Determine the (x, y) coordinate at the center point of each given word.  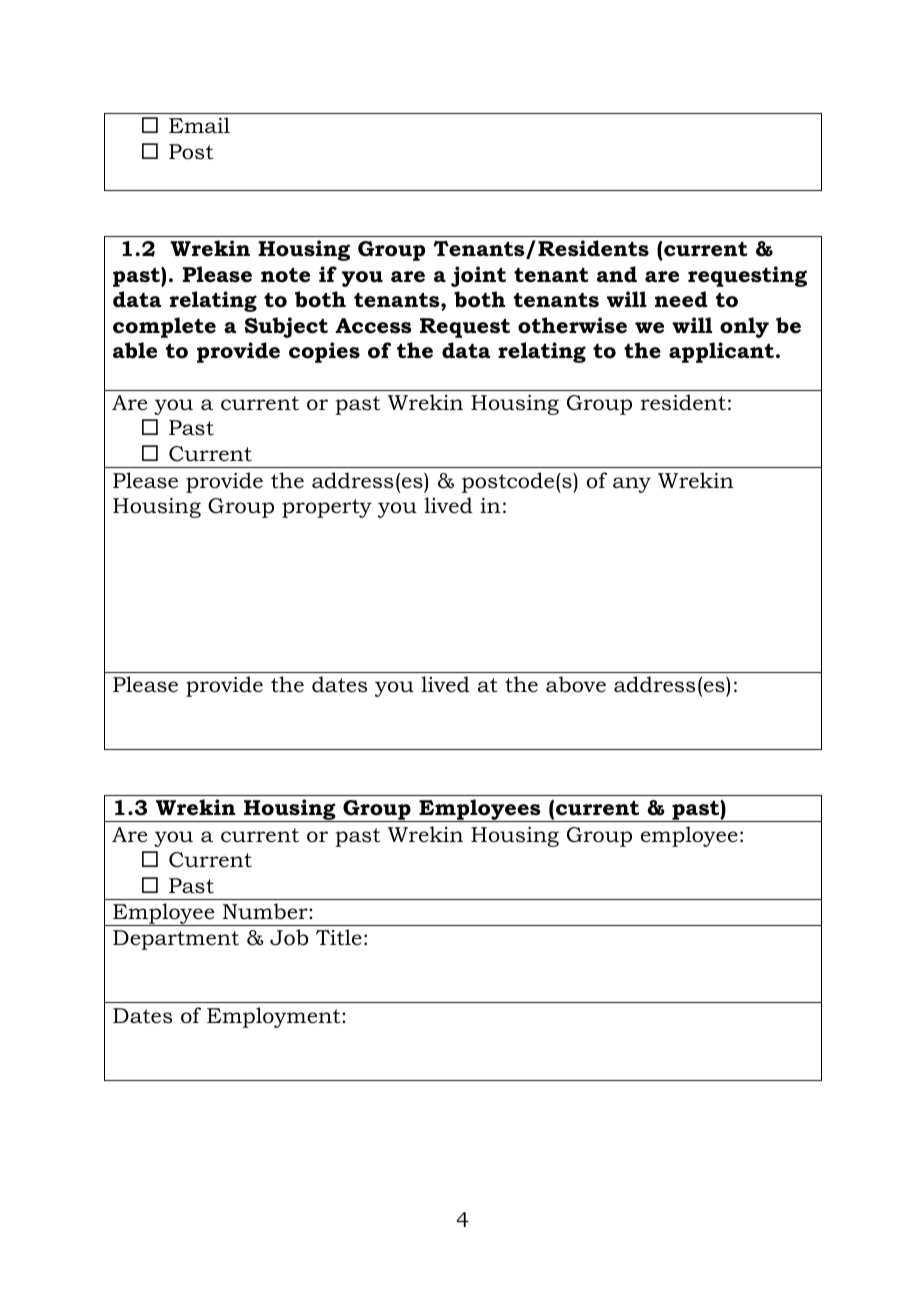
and (617, 274)
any (632, 485)
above (576, 684)
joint (478, 276)
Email (199, 125)
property (327, 508)
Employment (275, 1017)
